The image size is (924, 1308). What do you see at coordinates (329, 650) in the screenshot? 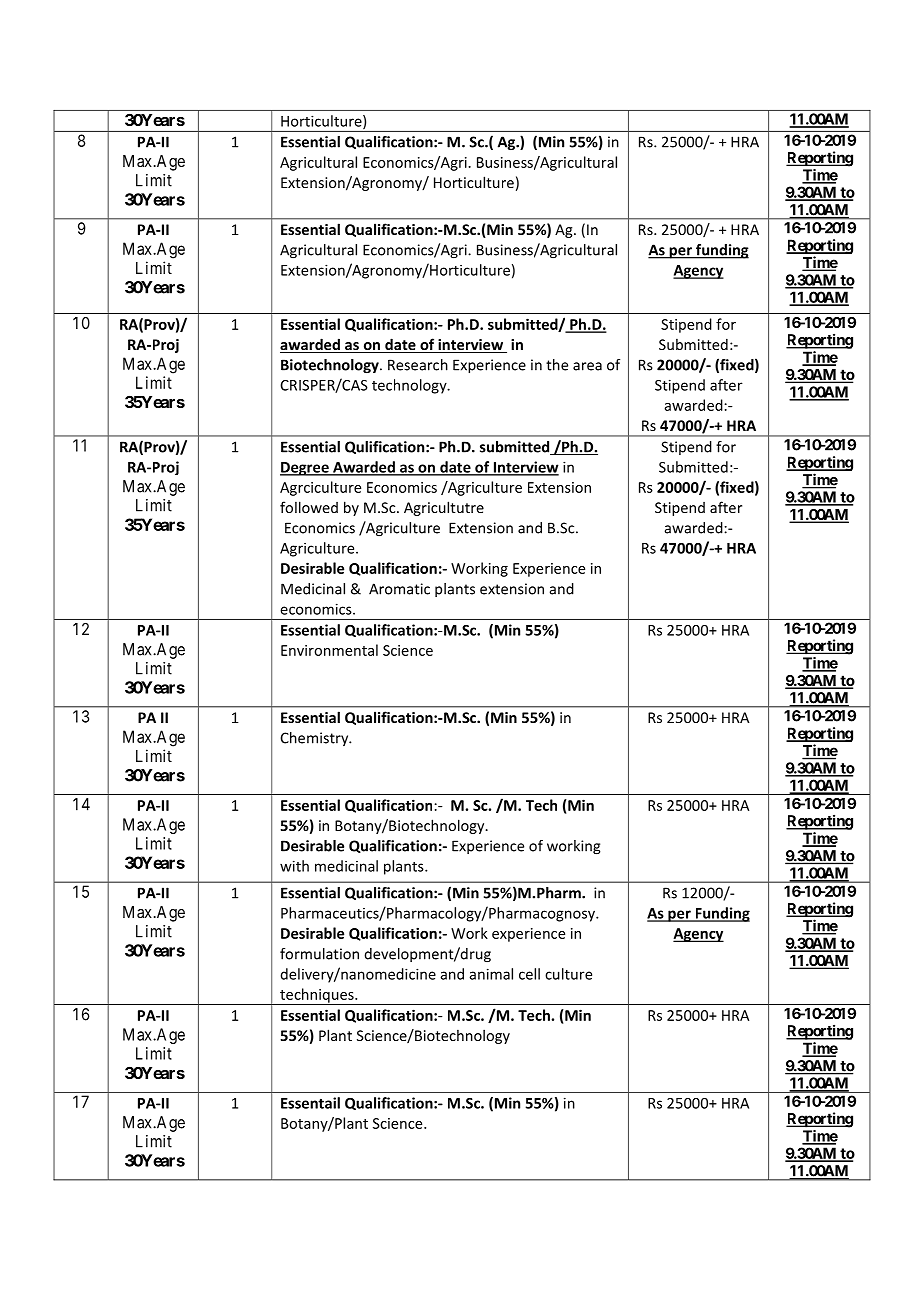
I see `Environmental` at bounding box center [329, 650].
